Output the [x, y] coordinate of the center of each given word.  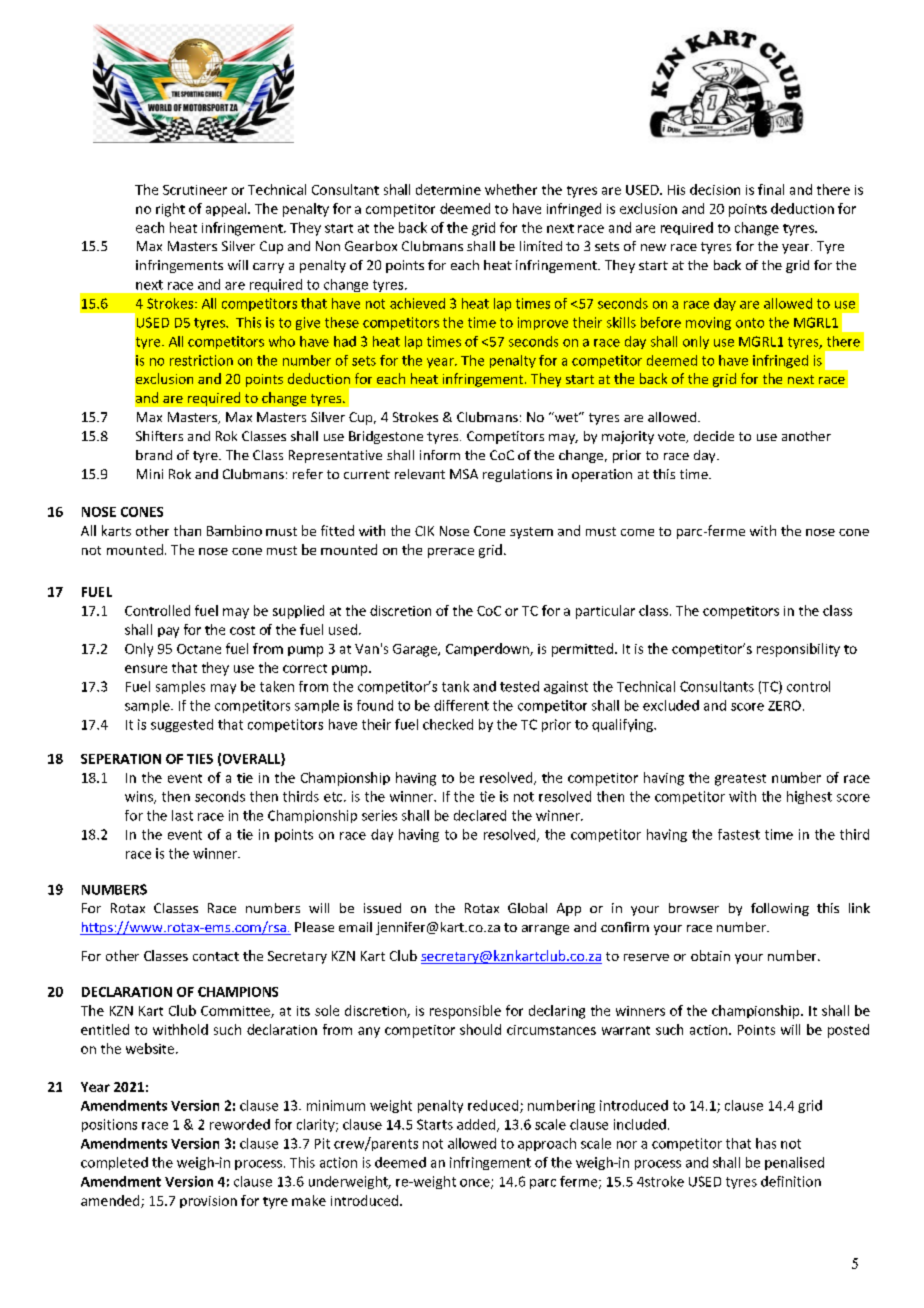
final [771, 189]
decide [714, 436]
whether [511, 189]
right [170, 210]
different [461, 705]
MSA [464, 474]
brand [154, 455]
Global [527, 908]
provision [208, 1202]
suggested [182, 725]
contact [216, 956]
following [780, 909]
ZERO [784, 705]
